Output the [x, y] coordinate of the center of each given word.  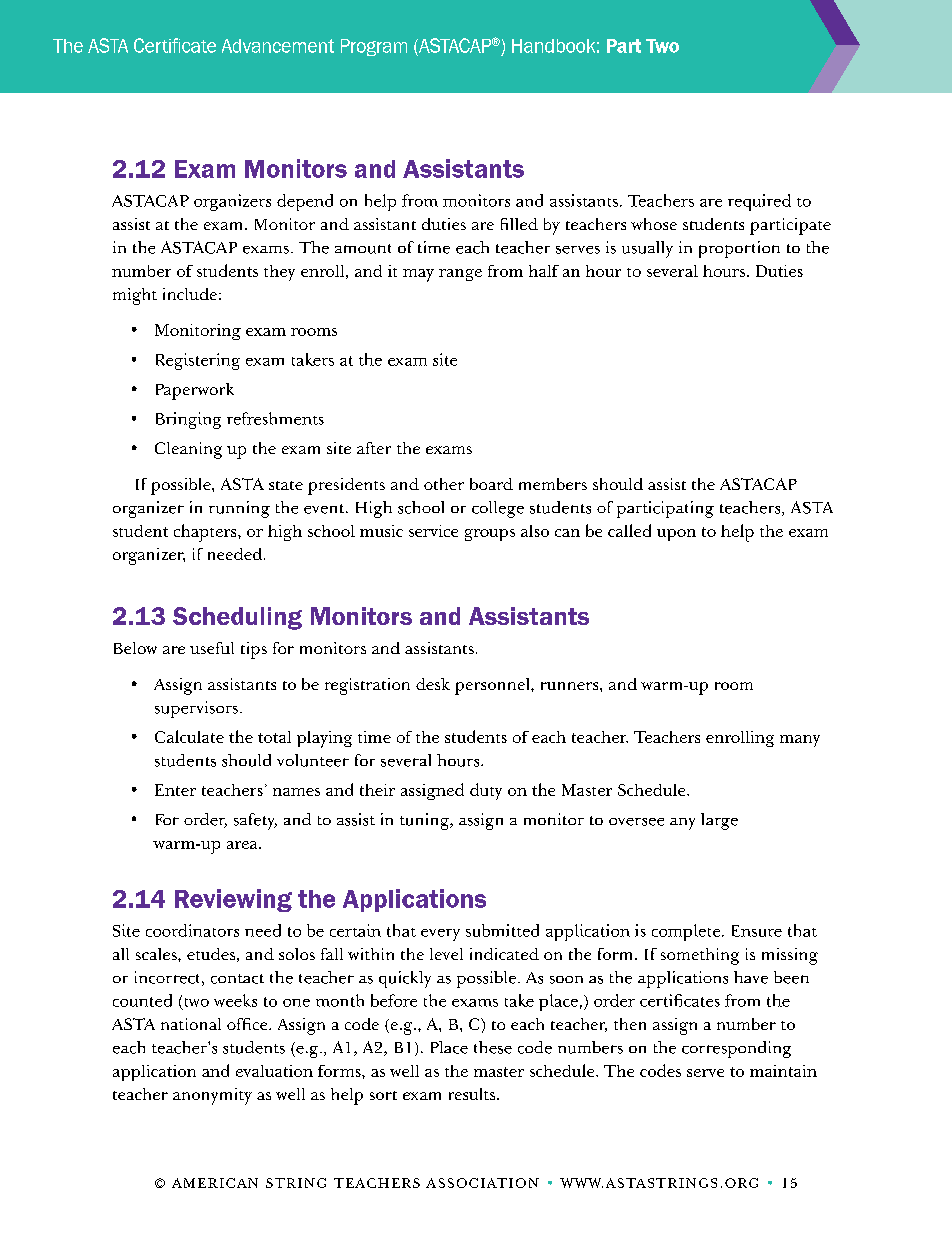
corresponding [736, 1049]
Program [374, 47]
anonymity [212, 1096]
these [493, 1047]
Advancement [278, 46]
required [759, 202]
